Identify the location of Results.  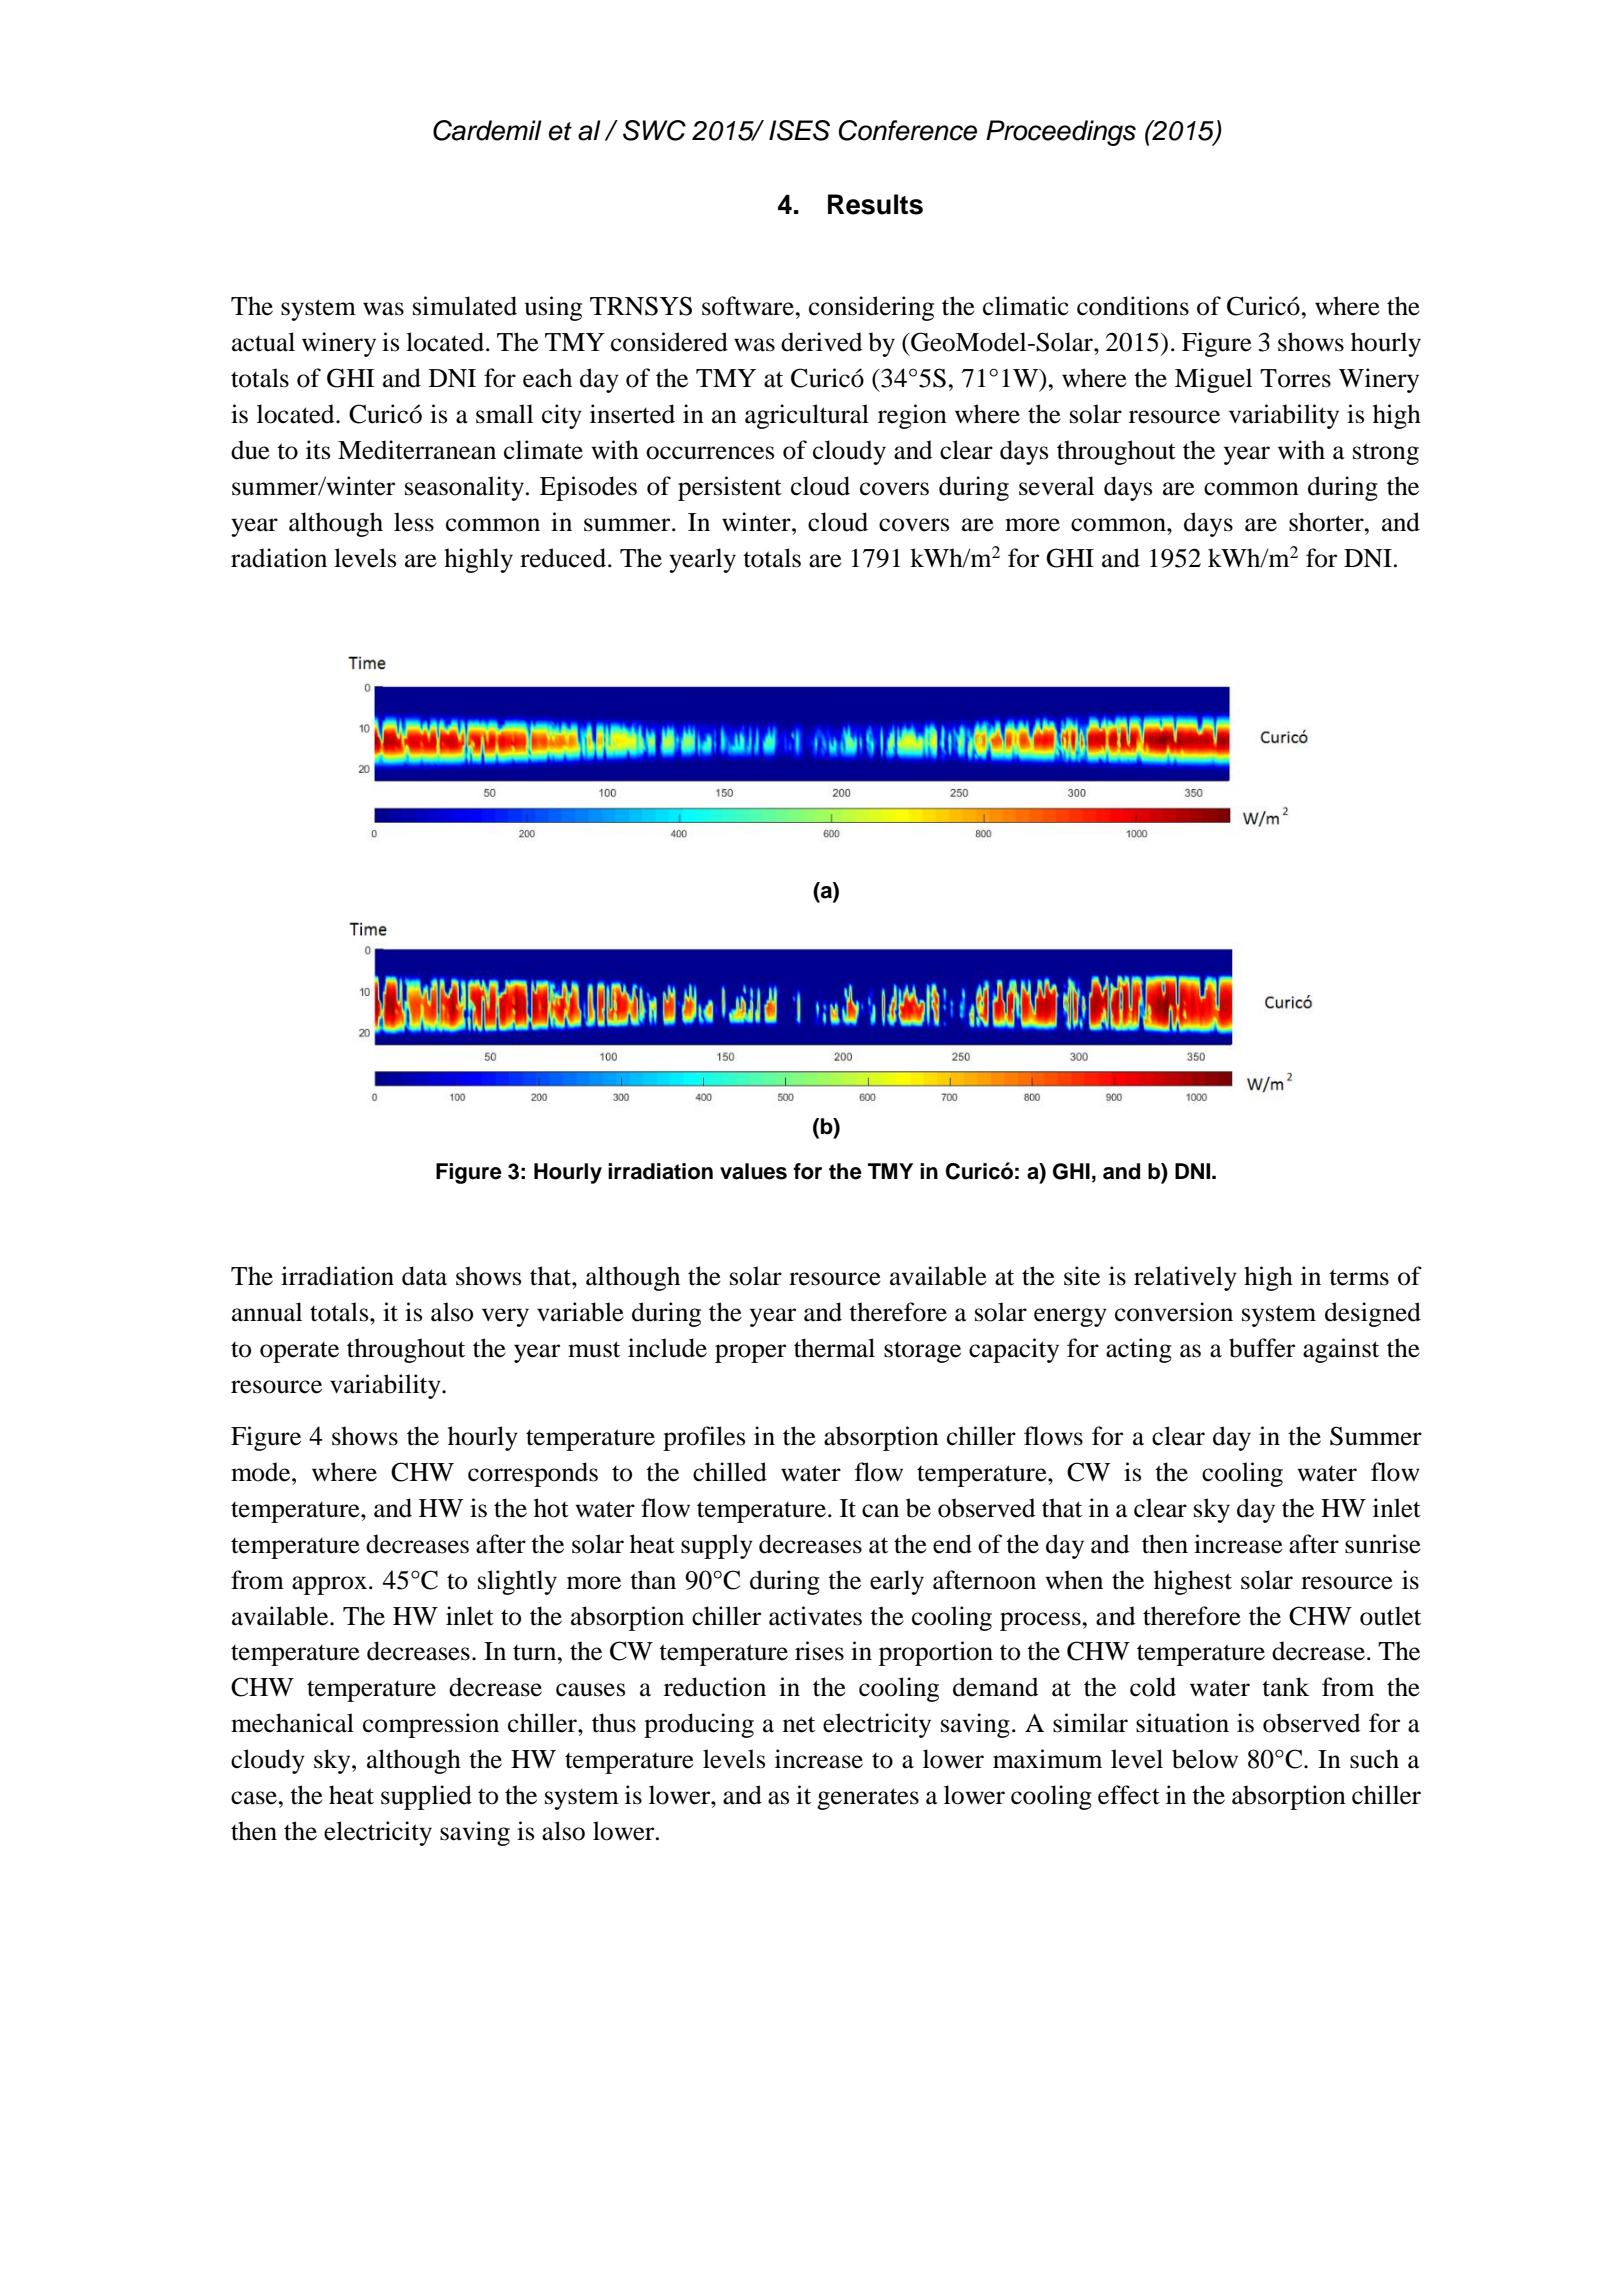
(875, 204).
